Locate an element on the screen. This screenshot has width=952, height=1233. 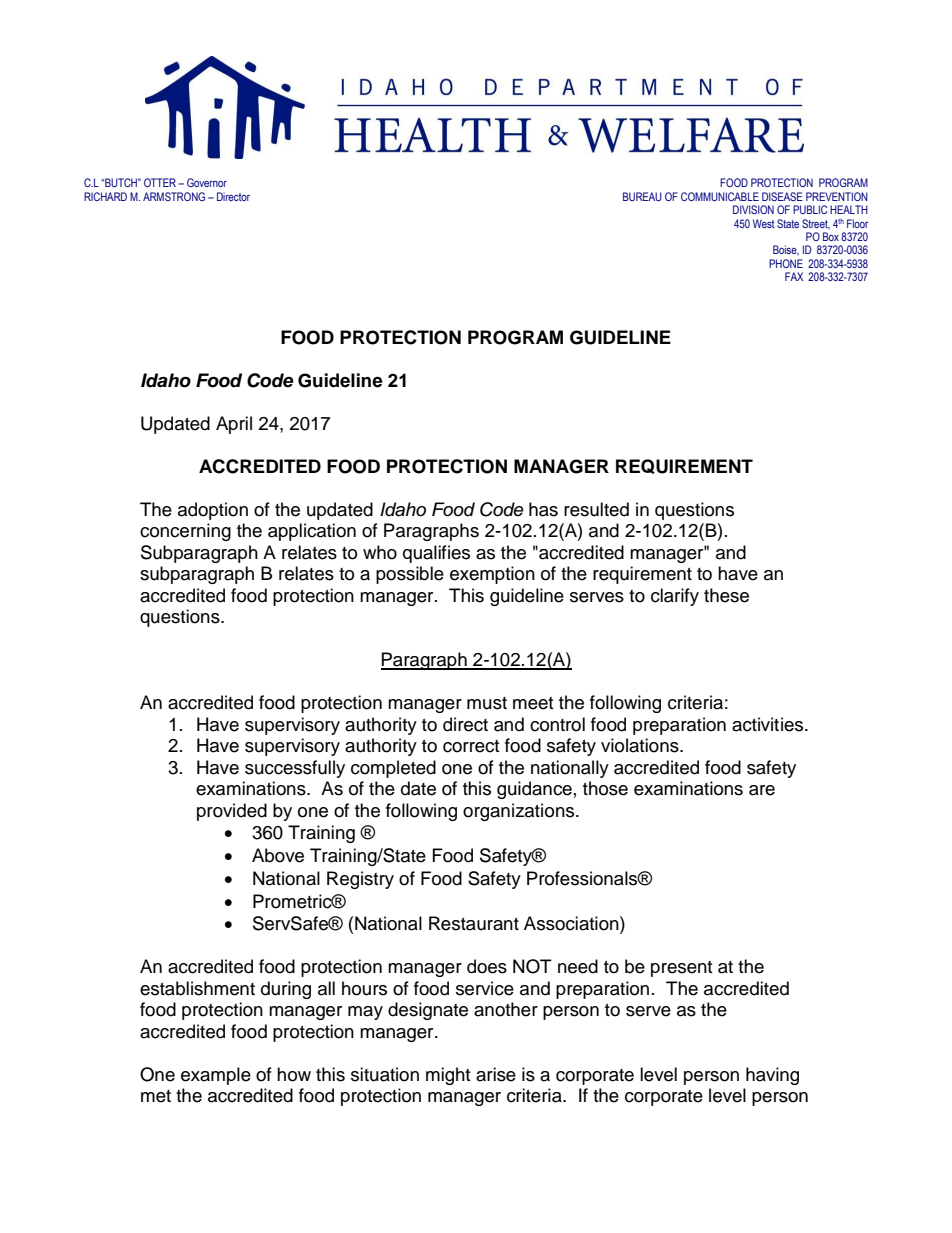
resulted is located at coordinates (596, 509).
